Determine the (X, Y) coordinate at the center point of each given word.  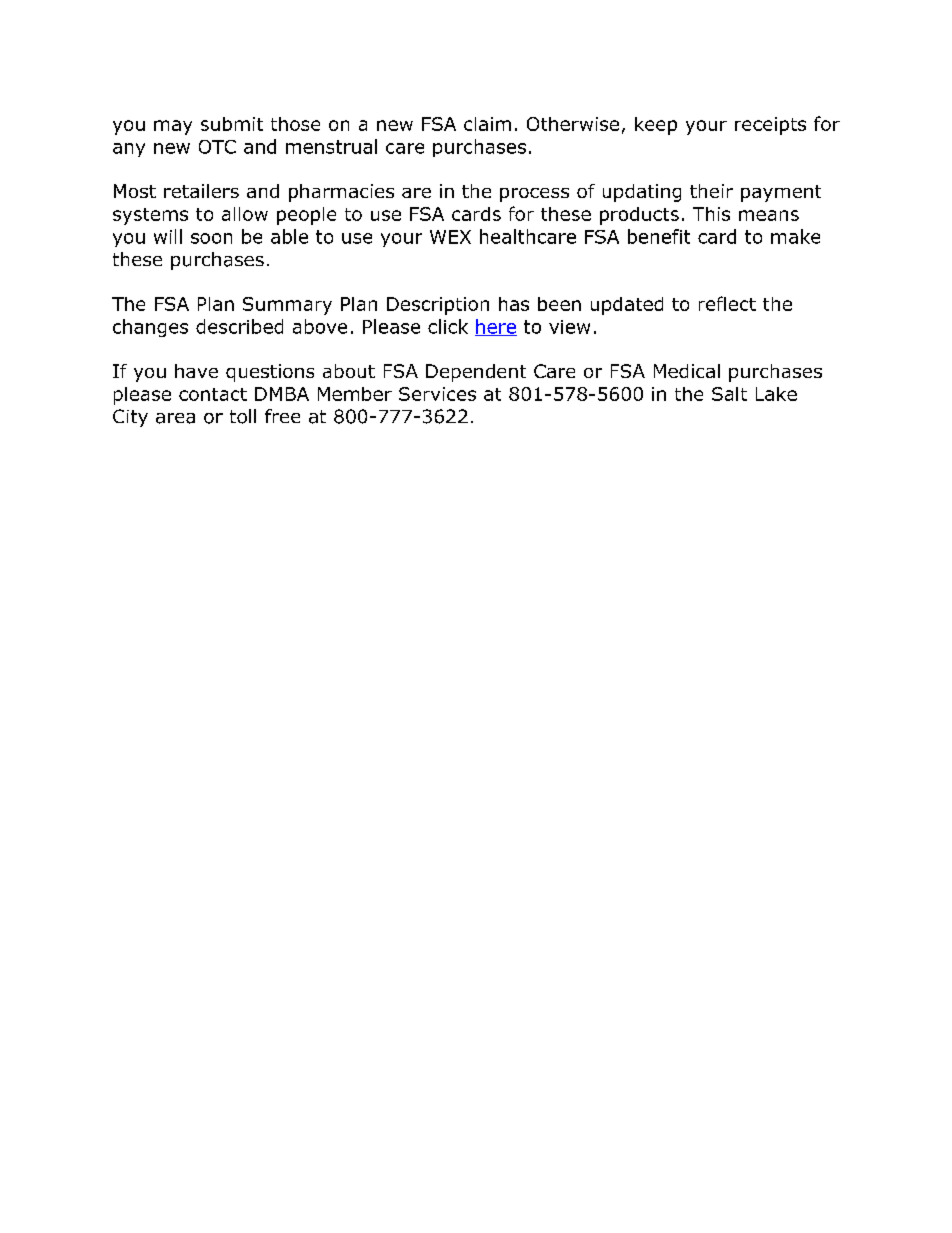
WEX (450, 237)
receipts (770, 126)
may (173, 127)
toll (243, 416)
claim (487, 124)
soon (211, 238)
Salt (729, 394)
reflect (727, 303)
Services (437, 394)
